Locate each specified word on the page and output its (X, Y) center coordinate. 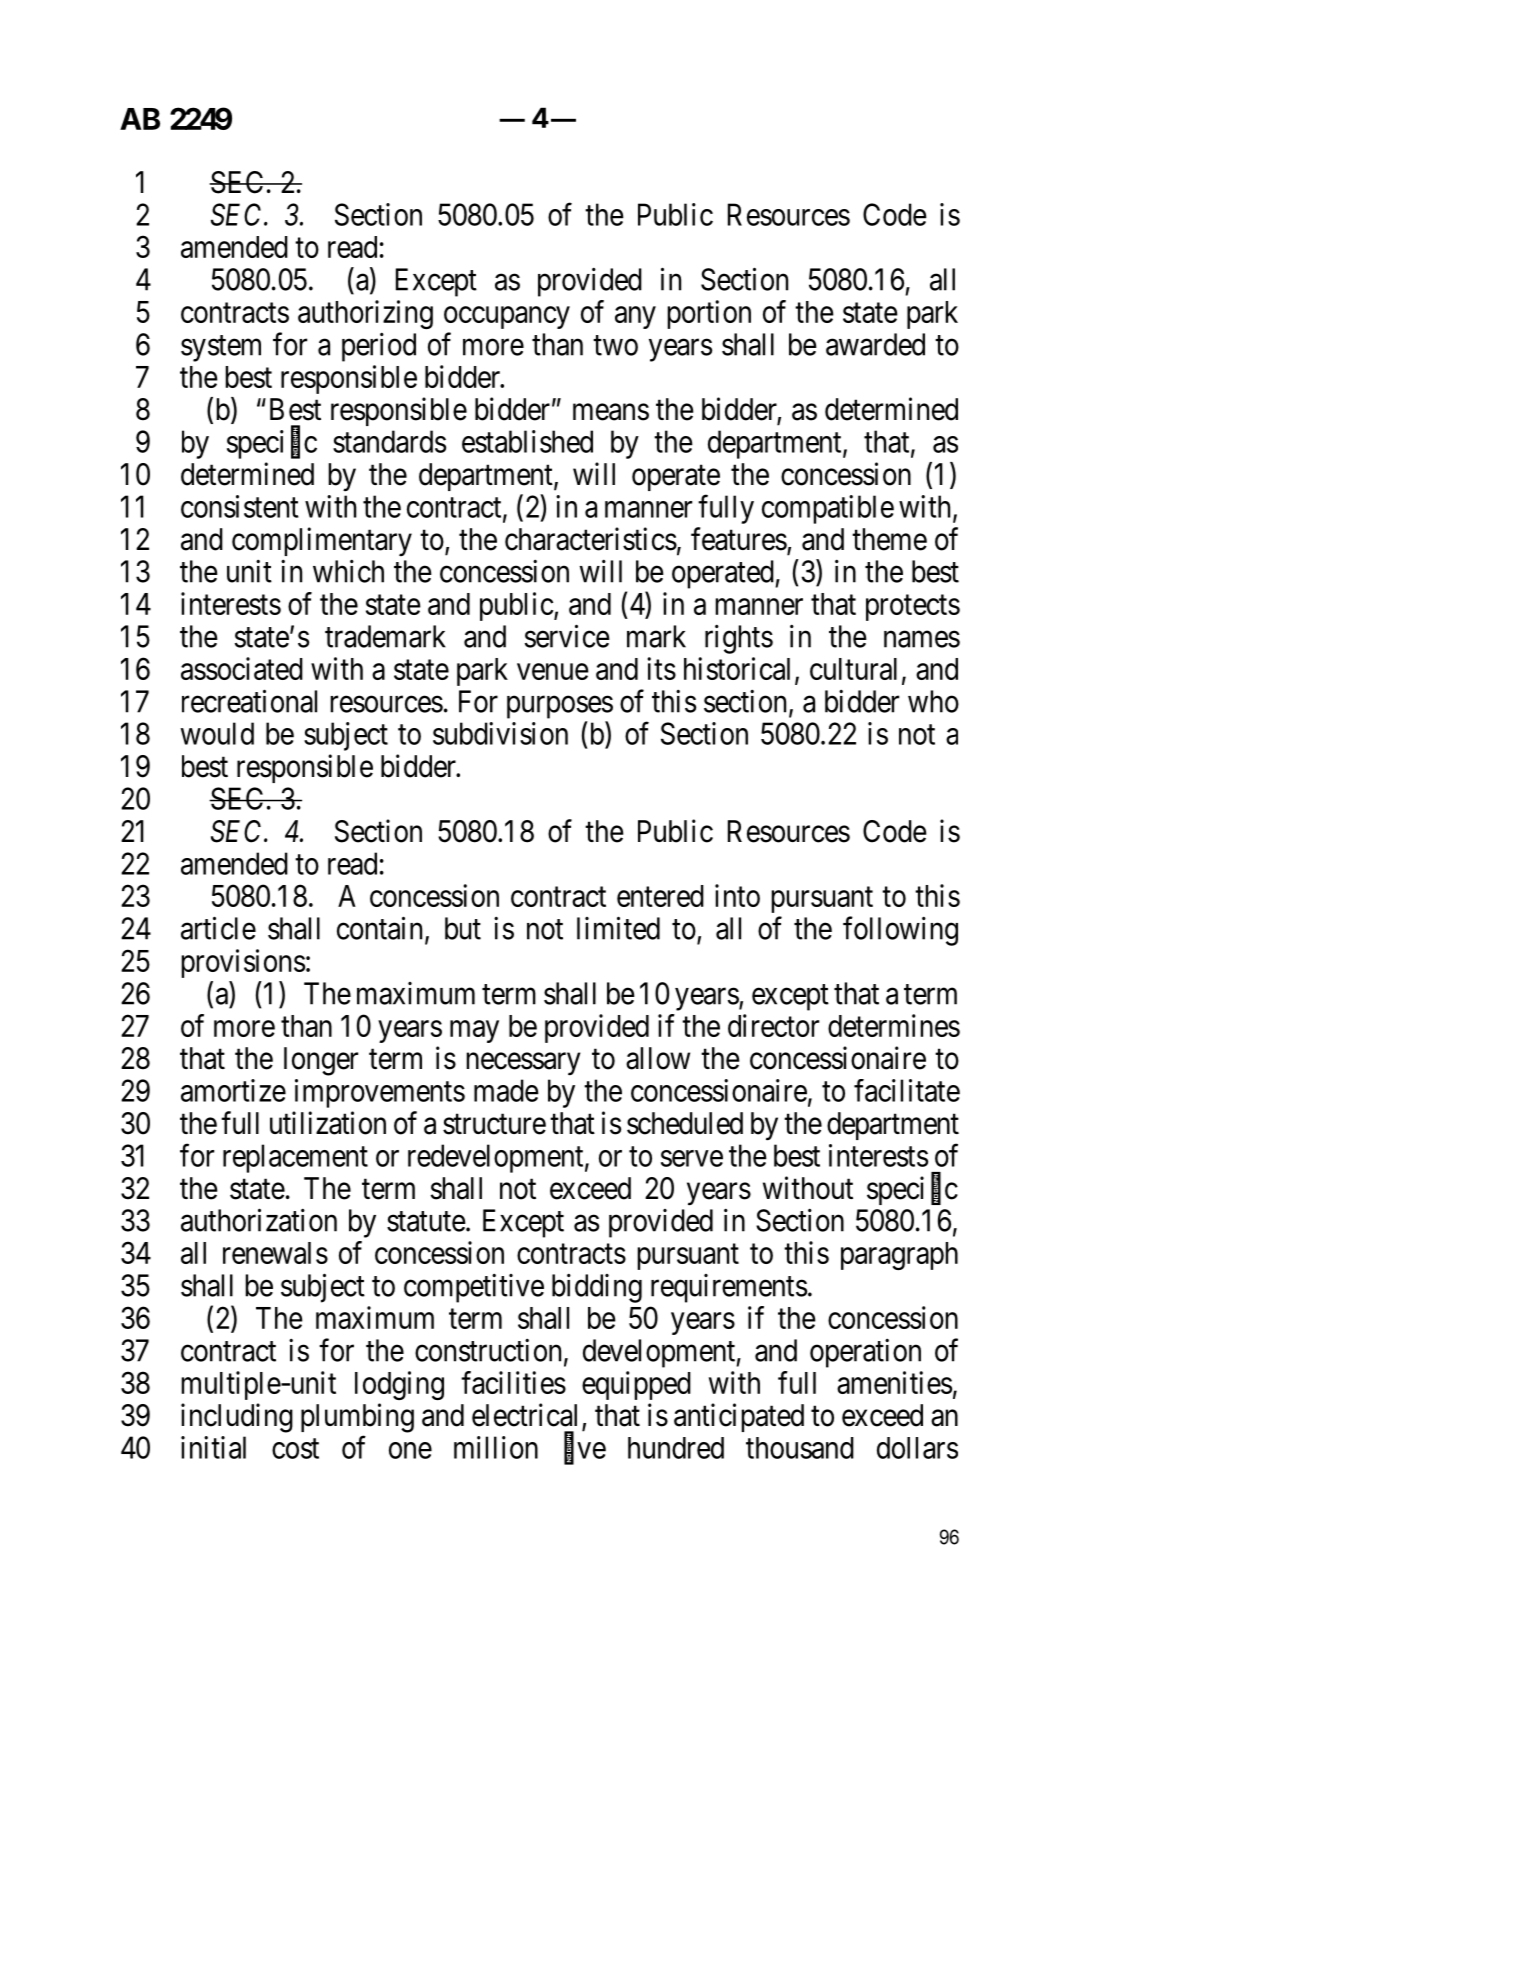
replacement (295, 1158)
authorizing (365, 314)
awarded (875, 344)
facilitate (907, 1090)
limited (618, 928)
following (900, 931)
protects (913, 608)
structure (494, 1124)
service (567, 636)
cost (295, 1449)
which (348, 571)
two (615, 345)
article (218, 928)
